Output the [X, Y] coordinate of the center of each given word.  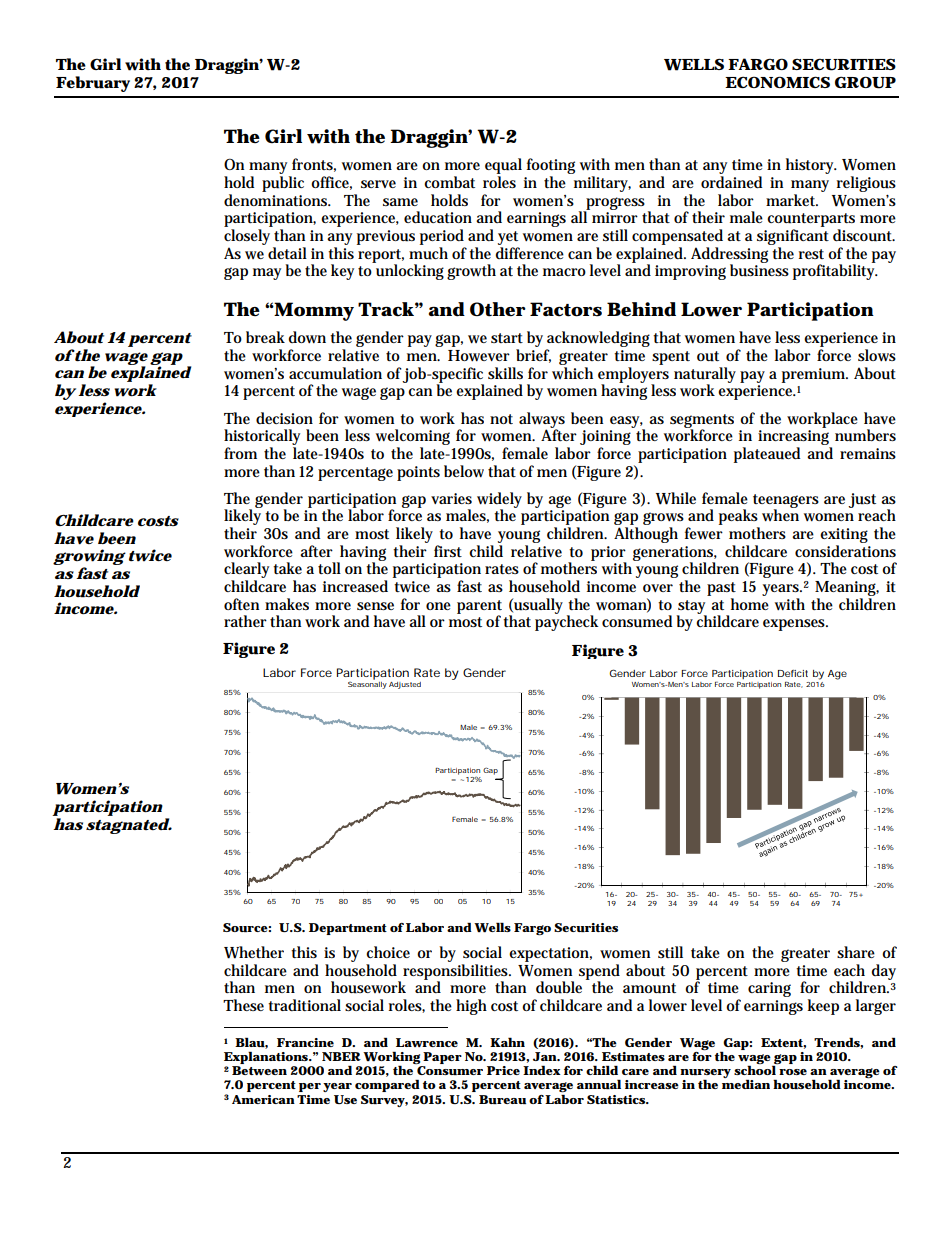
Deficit [793, 673]
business [759, 270]
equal [503, 167]
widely [499, 501]
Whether [254, 952]
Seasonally [367, 684]
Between [259, 1070]
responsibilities [457, 973]
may [267, 274]
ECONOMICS [777, 82]
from [240, 453]
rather [245, 621]
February [93, 84]
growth [471, 272]
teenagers [786, 502]
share [856, 952]
